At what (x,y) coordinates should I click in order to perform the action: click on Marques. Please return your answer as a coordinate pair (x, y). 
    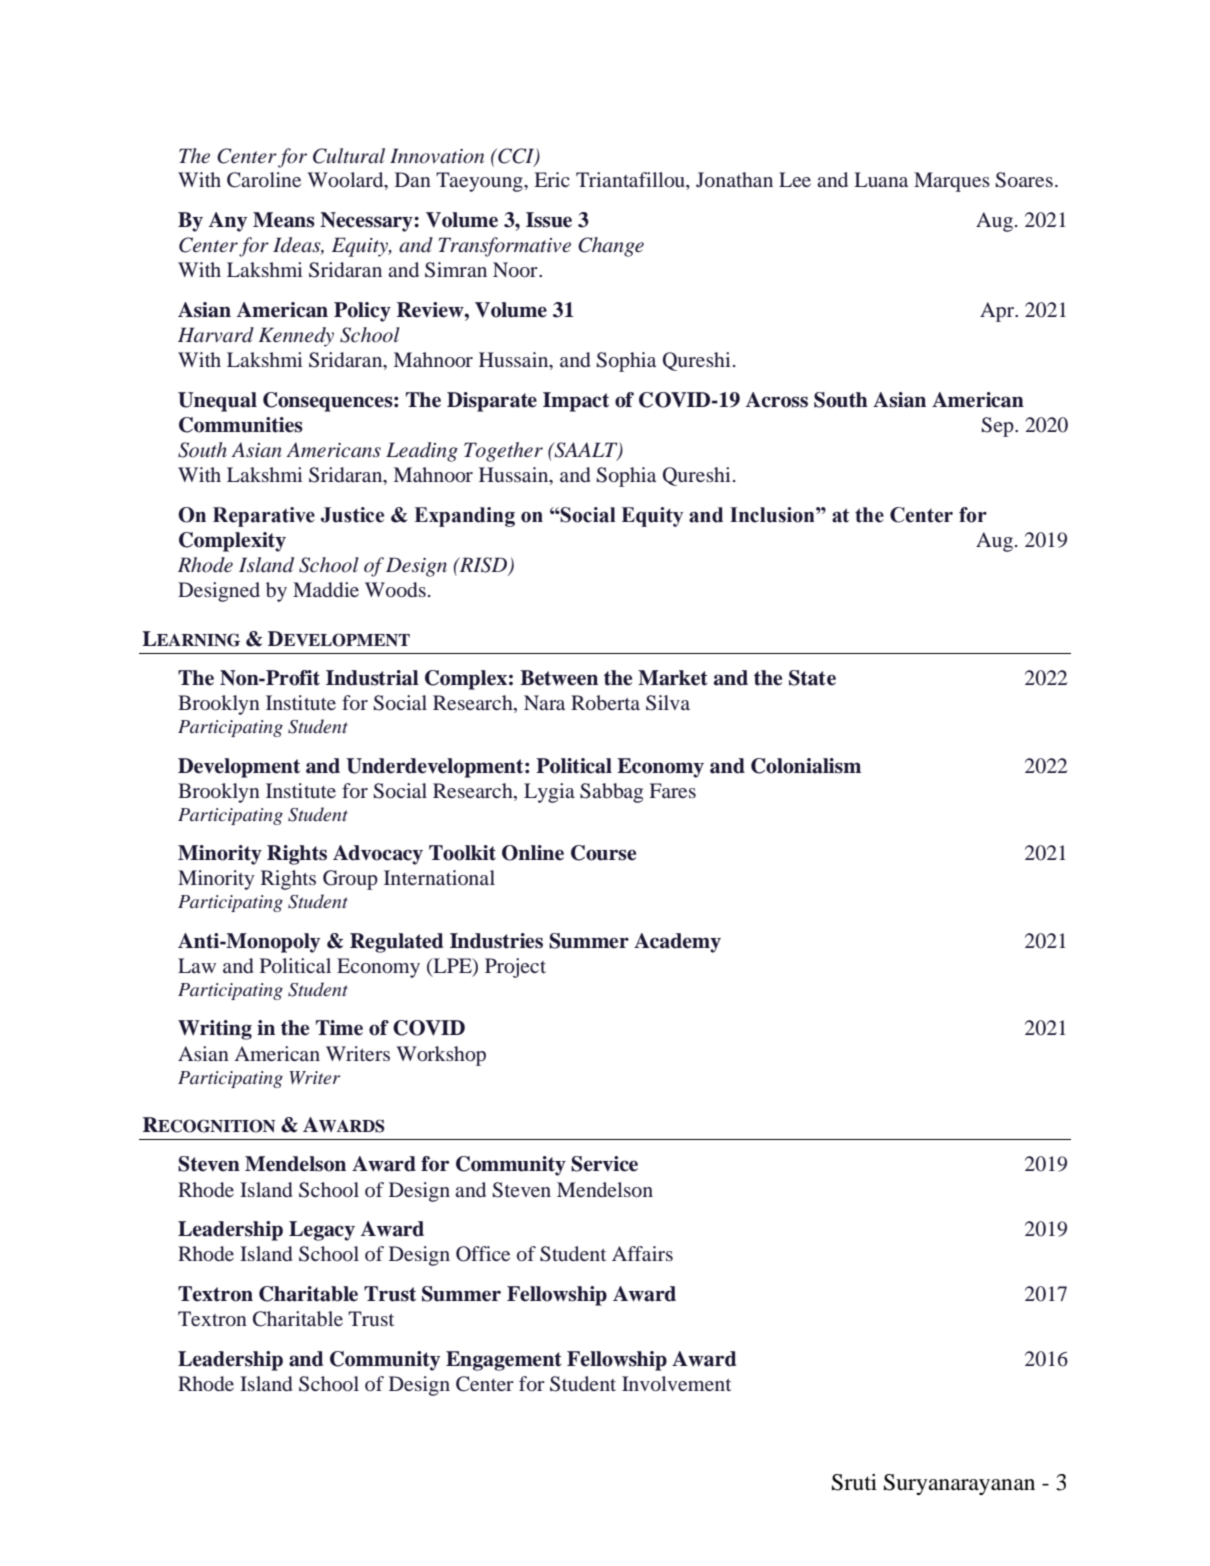
    Looking at the image, I should click on (952, 182).
